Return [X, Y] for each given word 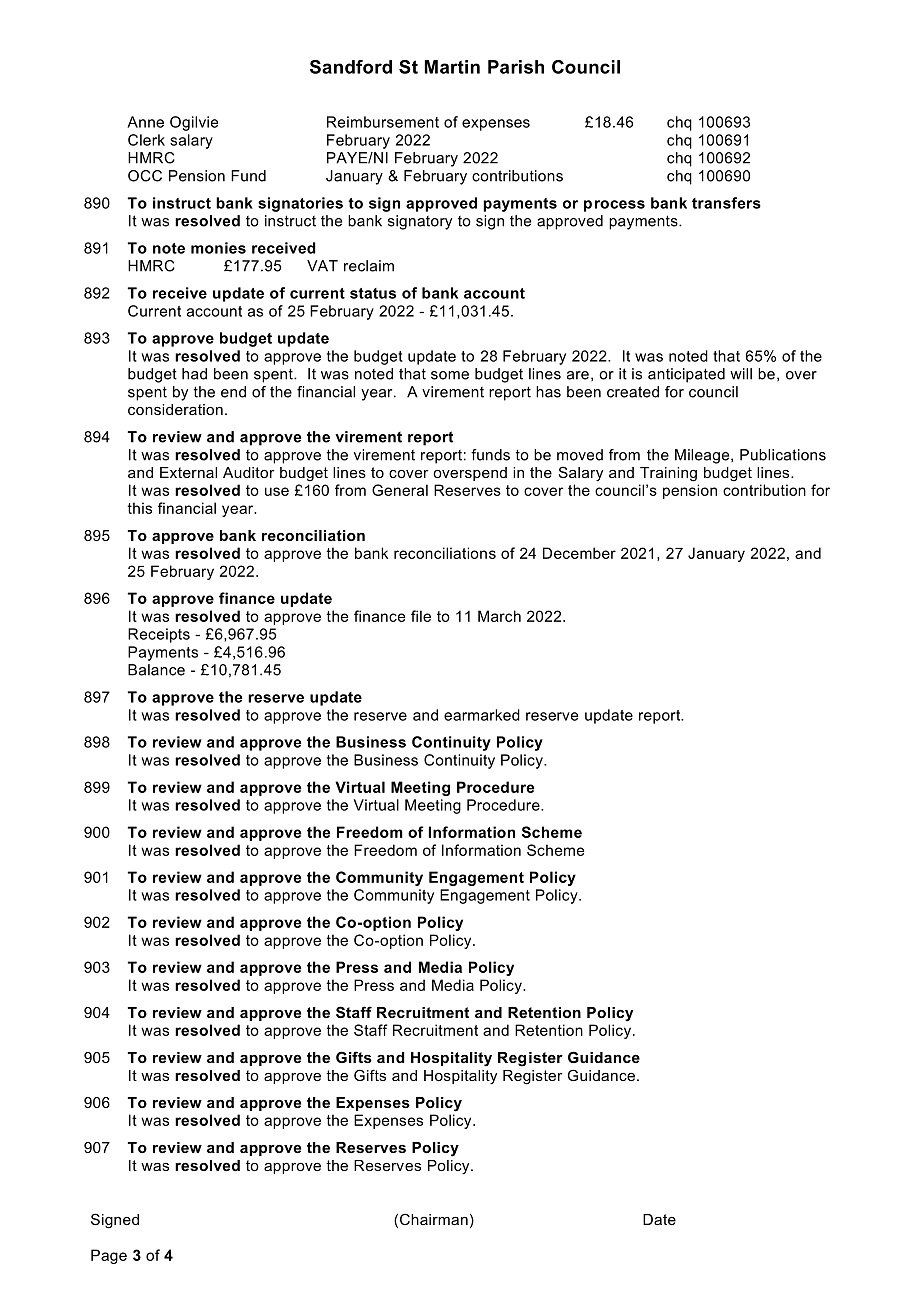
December [579, 553]
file [421, 616]
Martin [452, 67]
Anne [145, 122]
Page [109, 1256]
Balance [156, 670]
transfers [726, 203]
